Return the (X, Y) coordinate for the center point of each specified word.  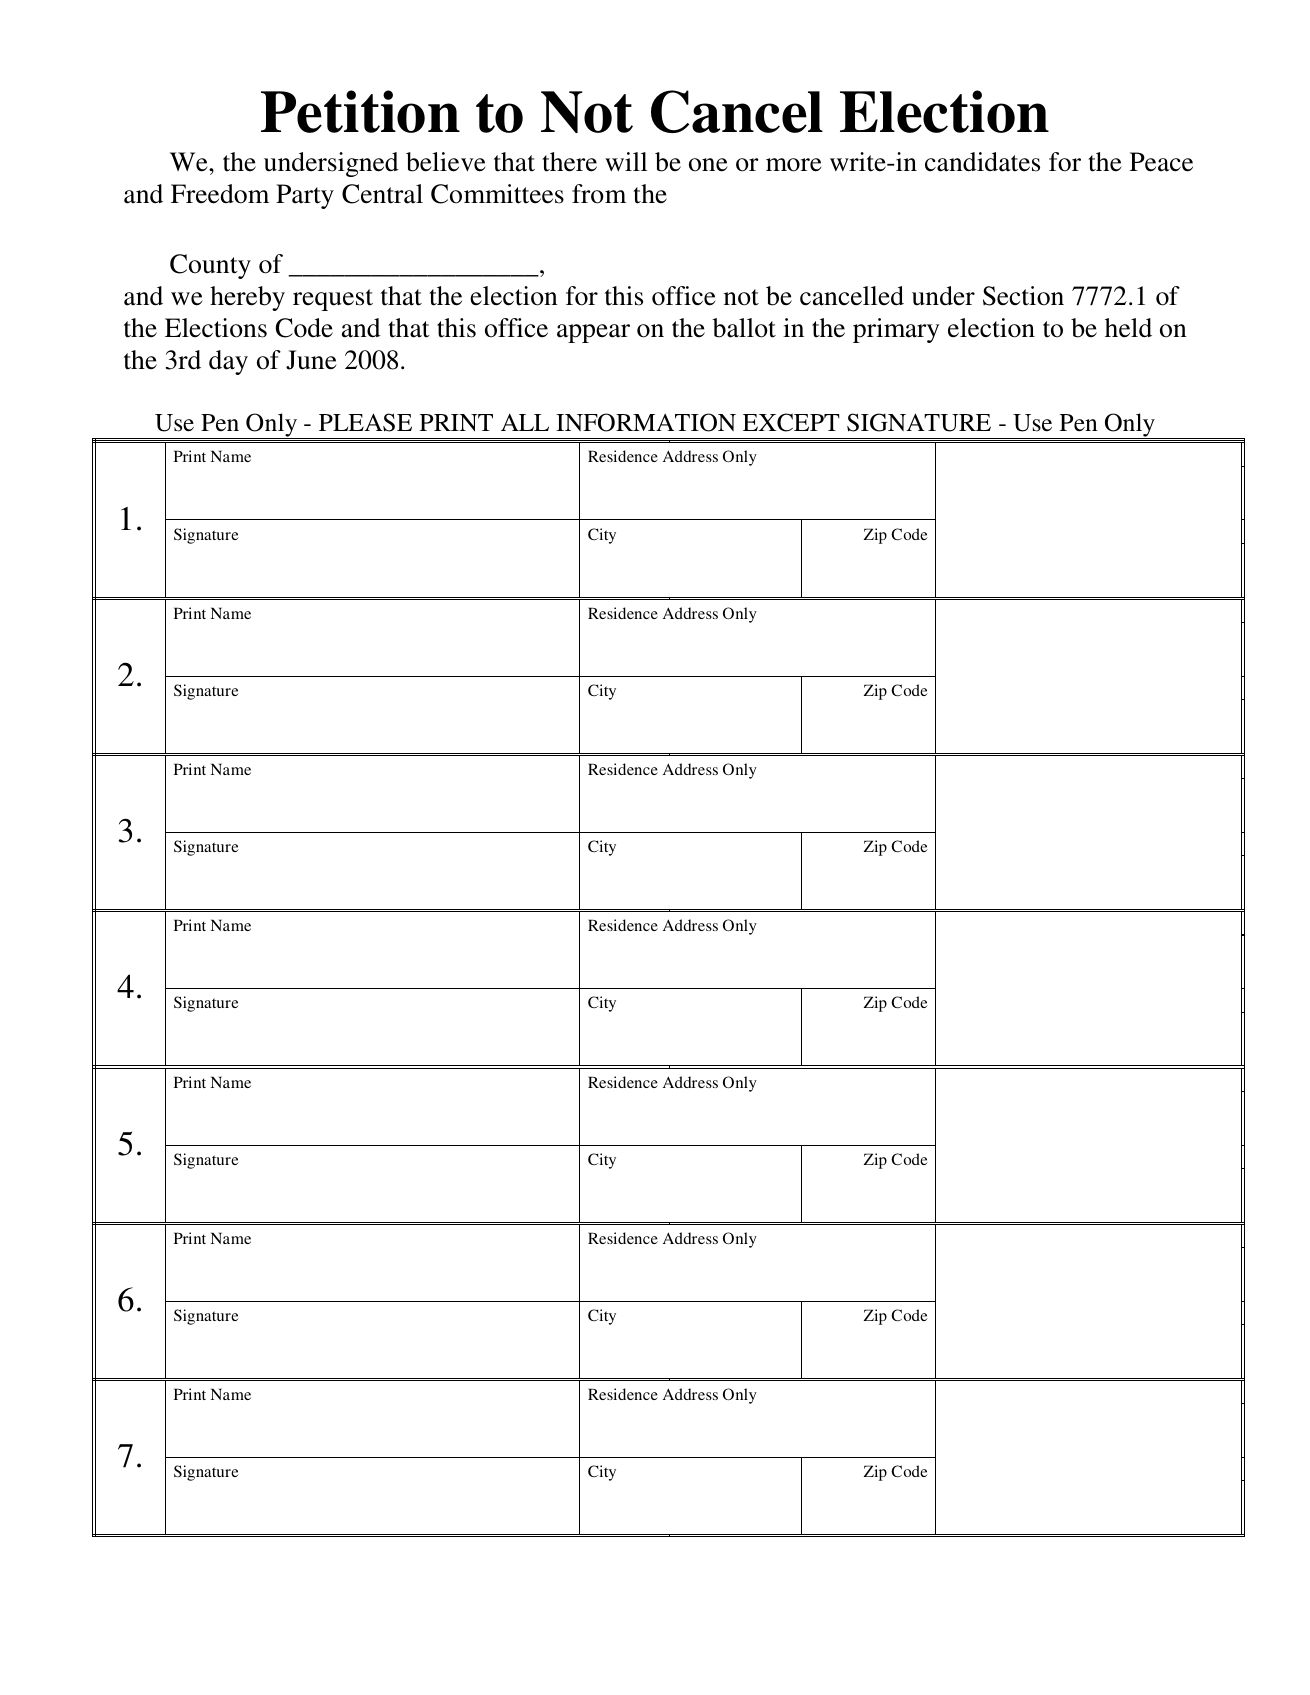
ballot (744, 328)
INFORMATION (646, 422)
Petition (360, 111)
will (626, 161)
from (599, 194)
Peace (1161, 162)
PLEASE (365, 422)
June (311, 360)
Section (1023, 296)
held (1128, 328)
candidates (982, 162)
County (210, 266)
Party (305, 196)
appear (593, 333)
